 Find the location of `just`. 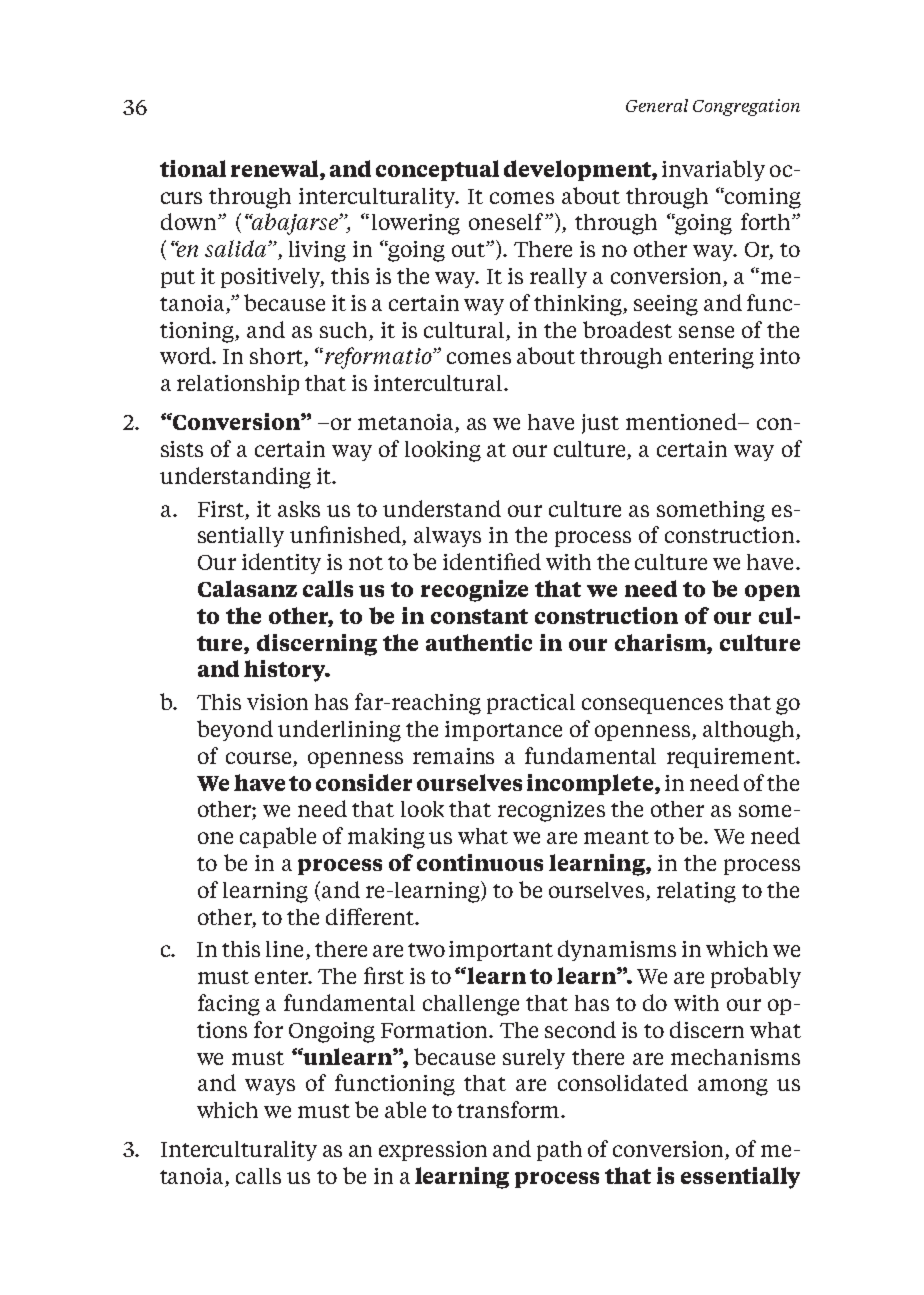

just is located at coordinates (600, 424).
